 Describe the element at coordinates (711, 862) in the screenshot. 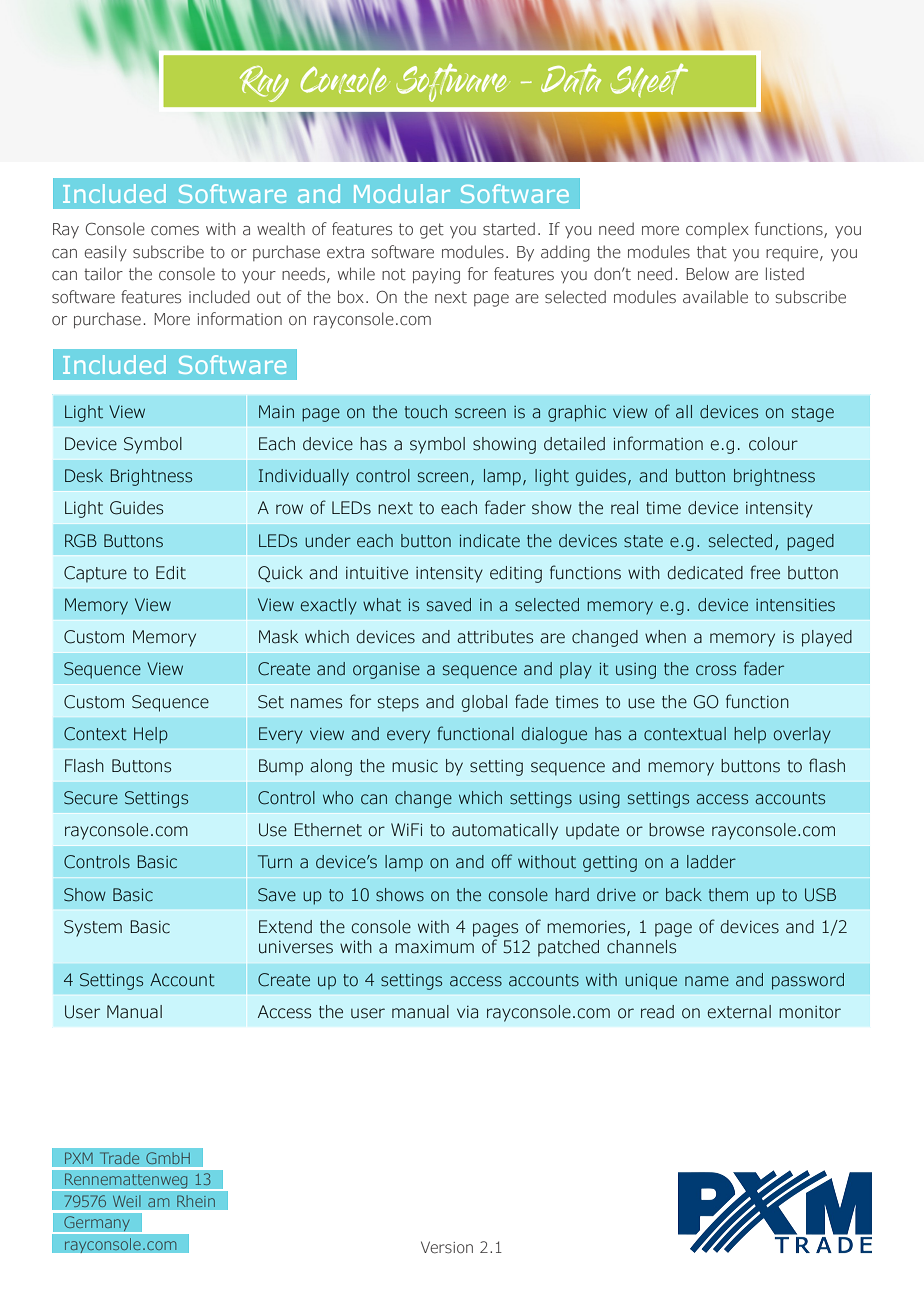

I see `ladder` at that location.
